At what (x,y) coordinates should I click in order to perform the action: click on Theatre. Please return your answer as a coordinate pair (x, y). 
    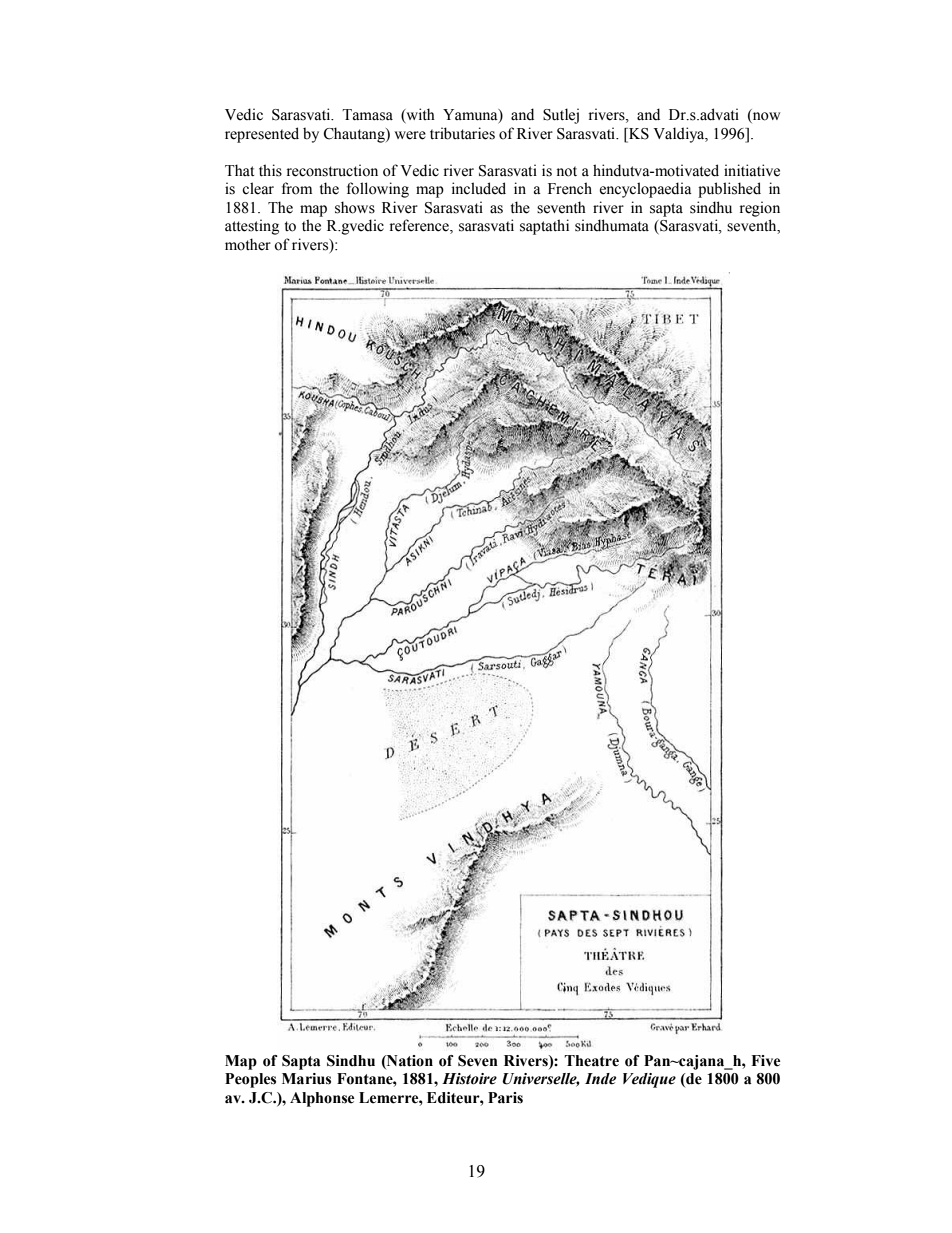
    Looking at the image, I should click on (591, 1061).
